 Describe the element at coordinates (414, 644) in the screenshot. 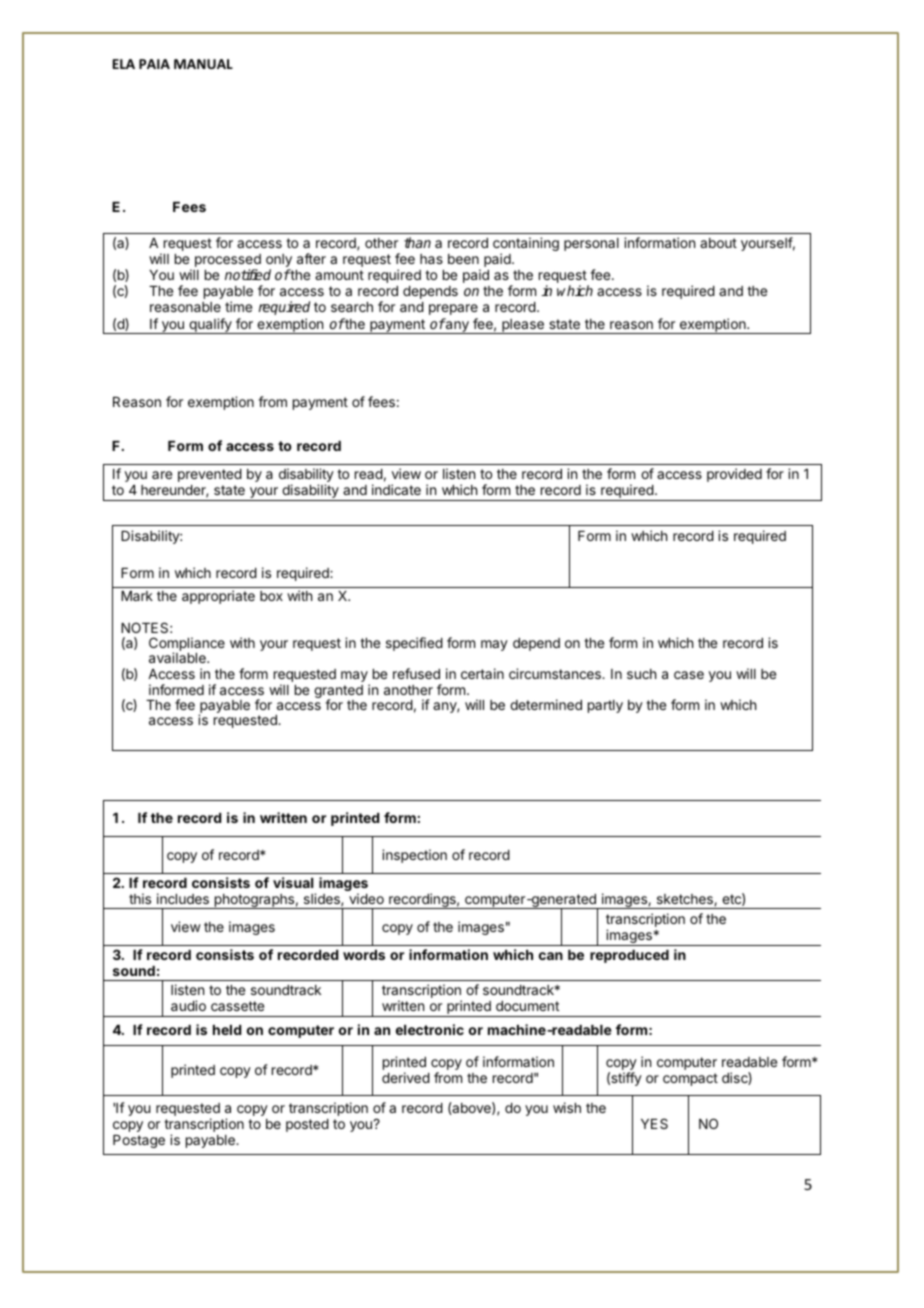

I see `specified` at that location.
